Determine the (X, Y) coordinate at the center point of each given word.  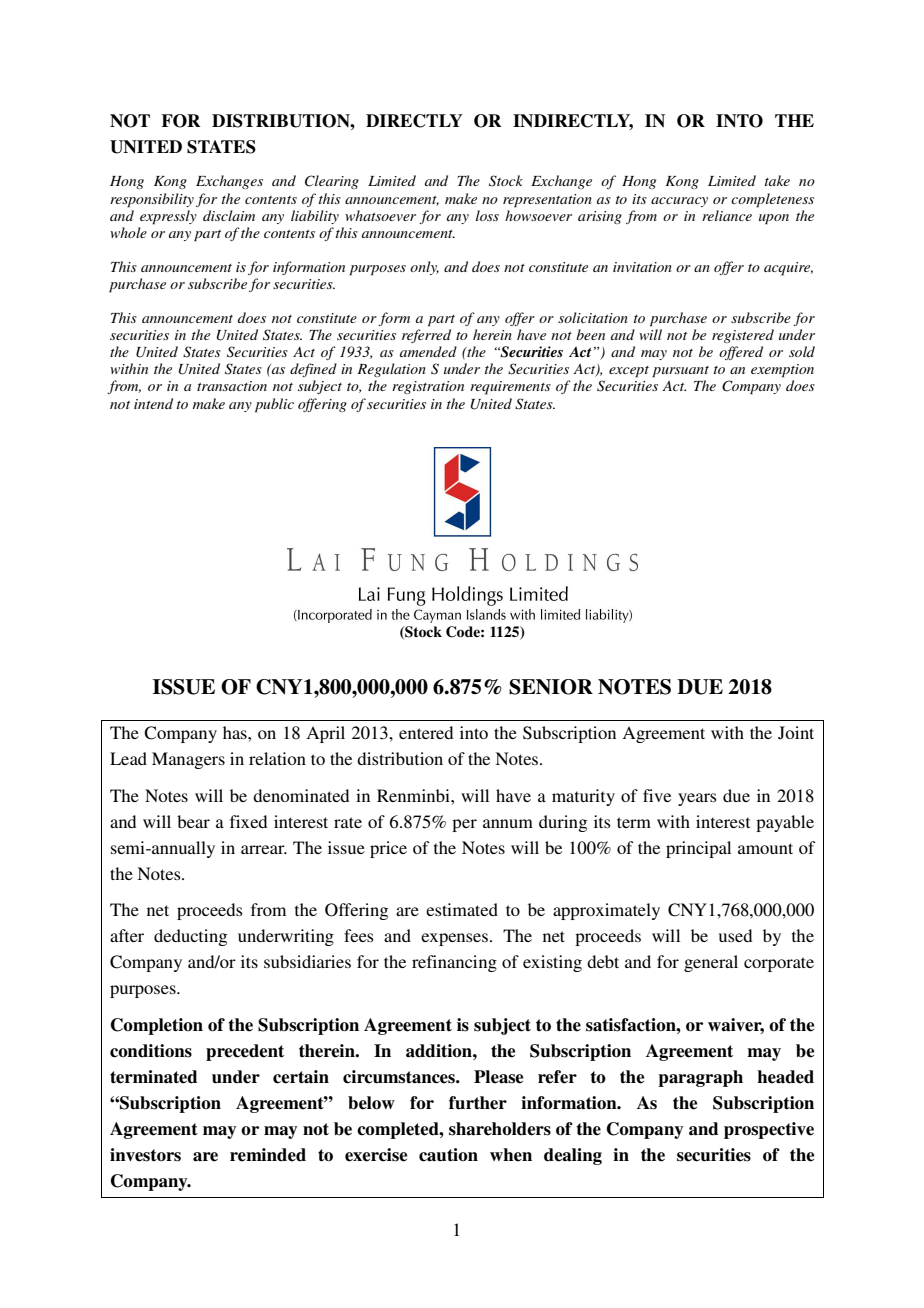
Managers (188, 760)
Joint (796, 733)
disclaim (229, 215)
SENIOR (551, 687)
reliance (727, 215)
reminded (268, 1155)
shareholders (500, 1129)
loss (487, 215)
